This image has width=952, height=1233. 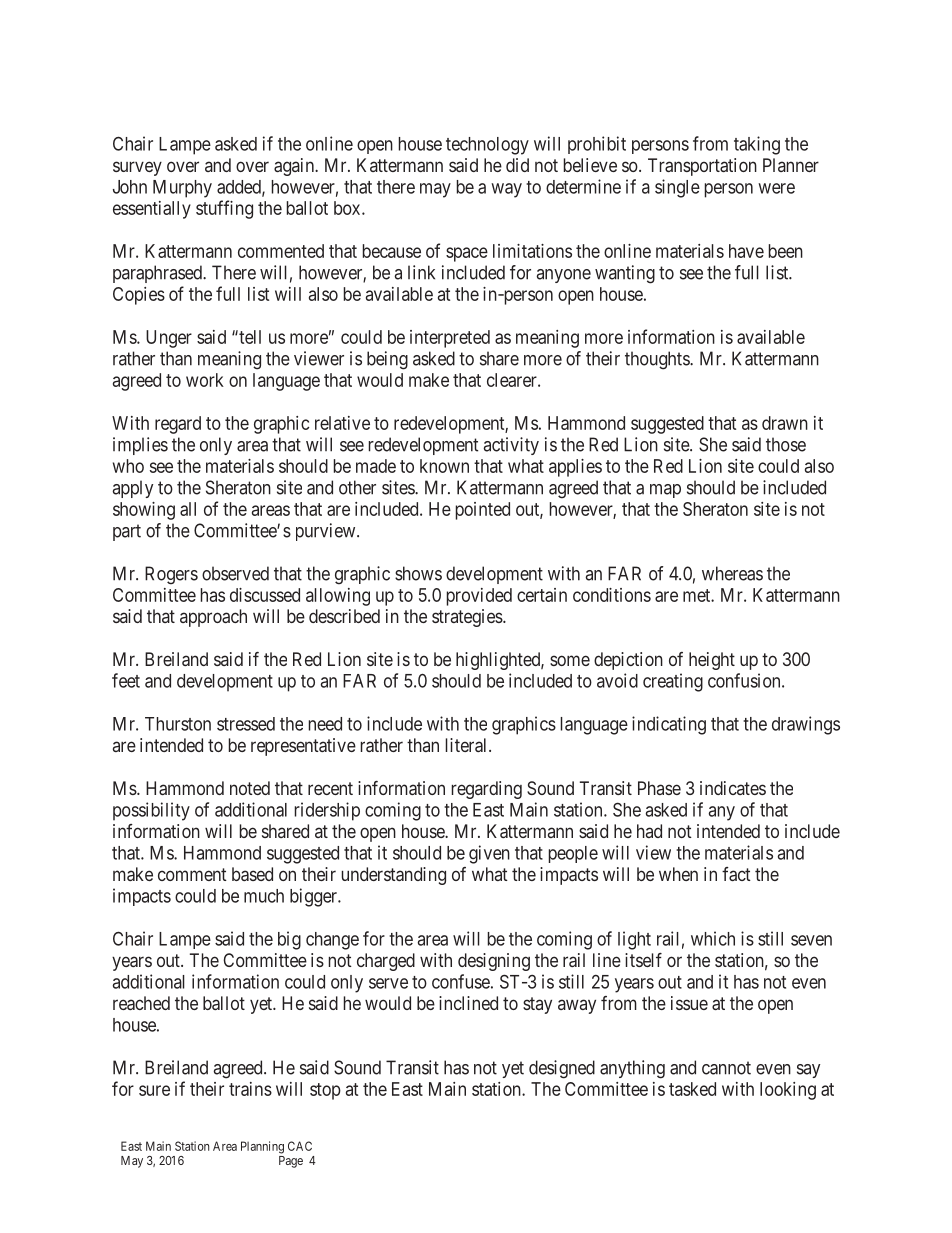 I want to click on Transportation, so click(x=702, y=167).
